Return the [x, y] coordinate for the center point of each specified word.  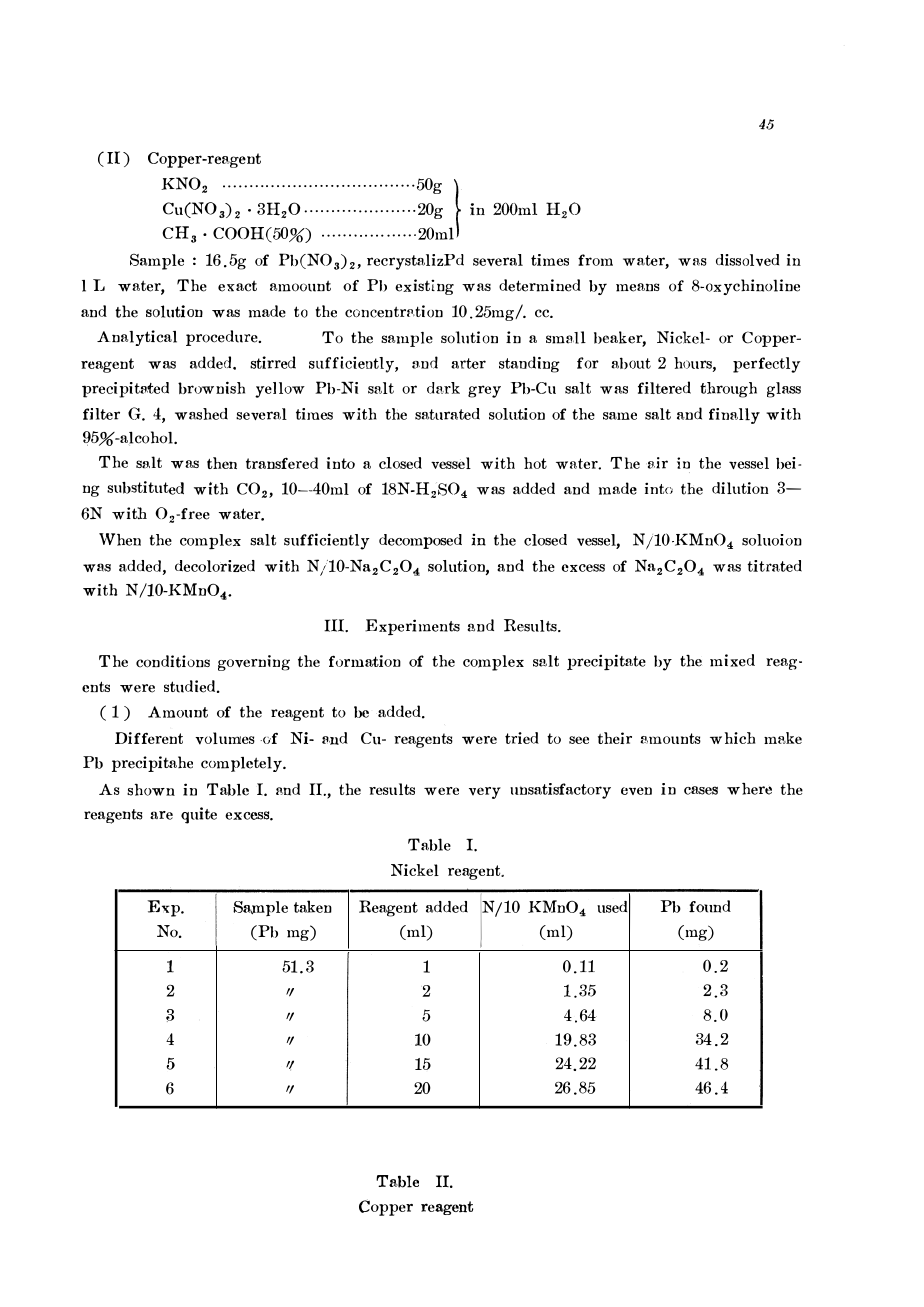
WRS [97, 567]
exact [237, 286]
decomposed [420, 541]
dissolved [747, 260]
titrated [775, 566]
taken [313, 906]
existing [424, 287]
